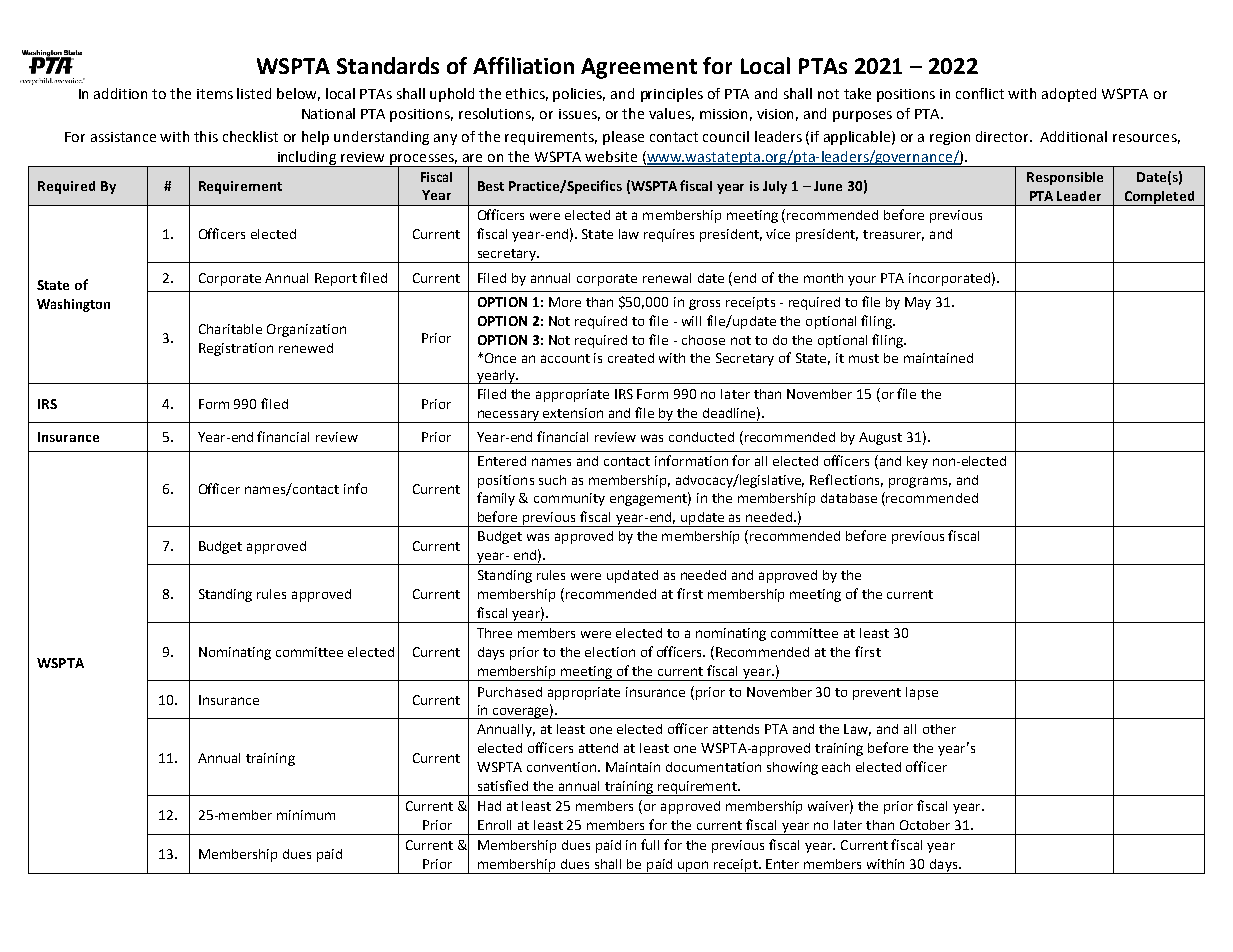 This screenshot has width=1233, height=952. Describe the element at coordinates (1069, 95) in the screenshot. I see `adopted` at that location.
